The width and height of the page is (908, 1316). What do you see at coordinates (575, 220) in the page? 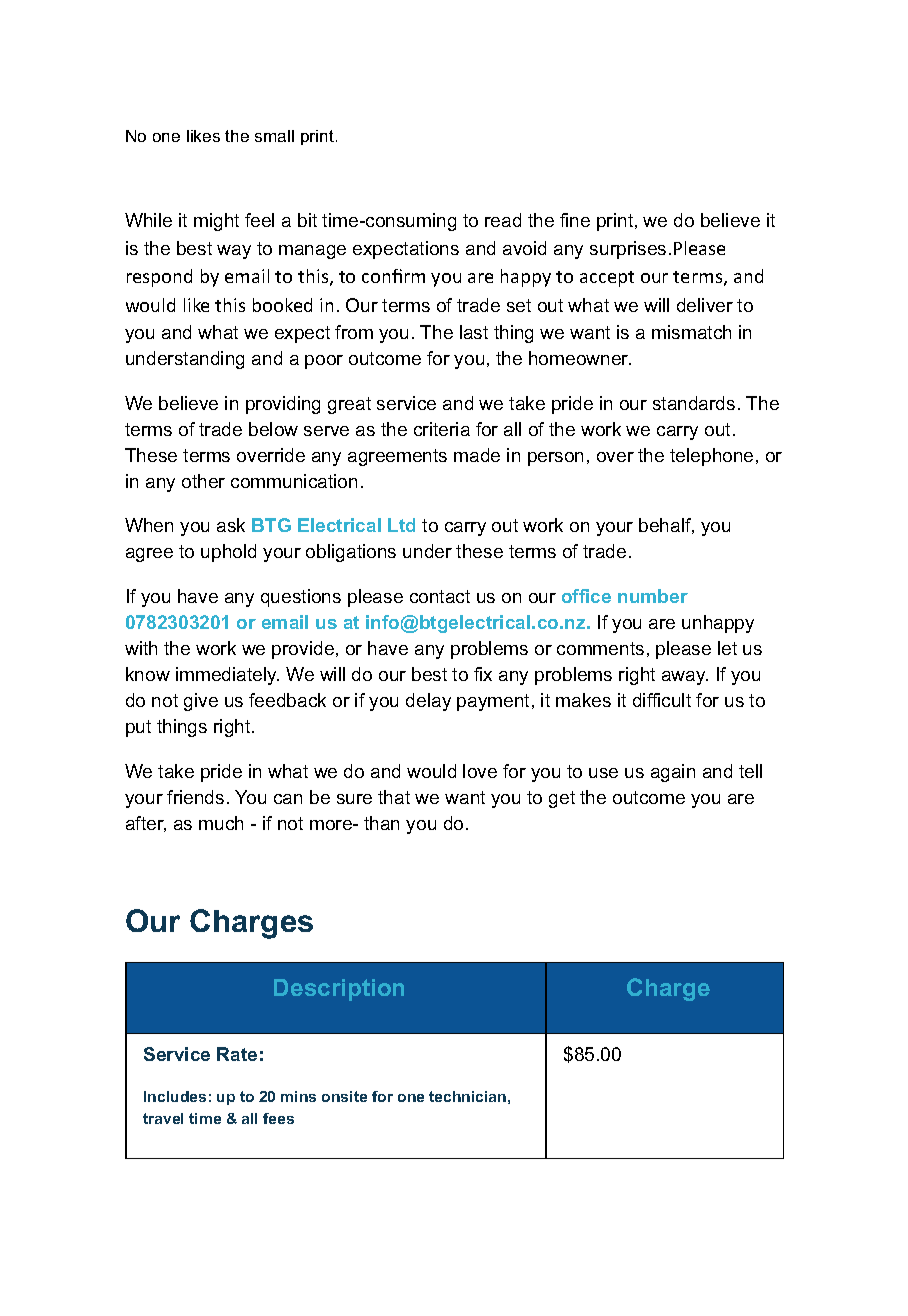
I see `fine` at bounding box center [575, 220].
